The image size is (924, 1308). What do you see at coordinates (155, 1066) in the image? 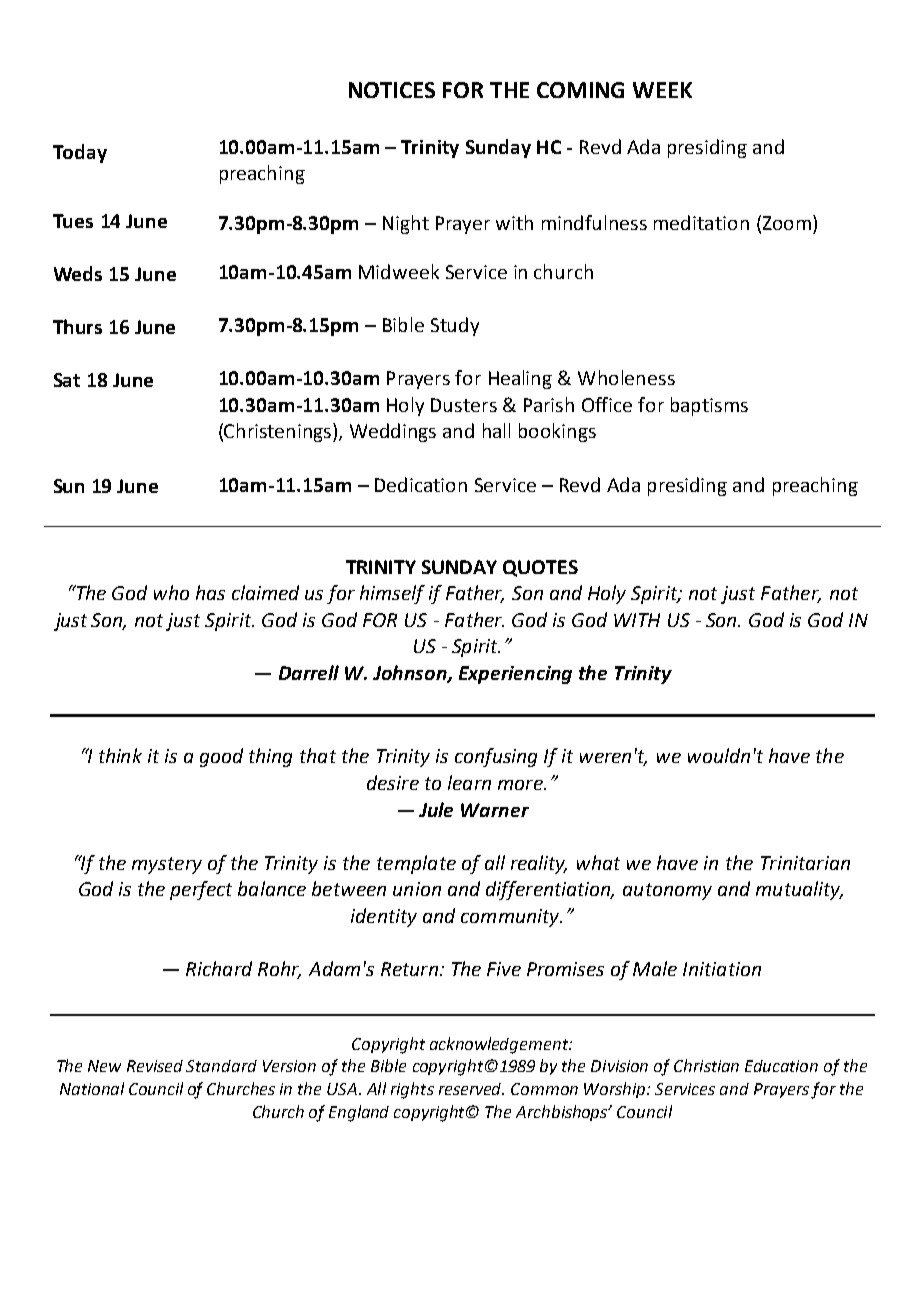
I see `Revised` at bounding box center [155, 1066].
